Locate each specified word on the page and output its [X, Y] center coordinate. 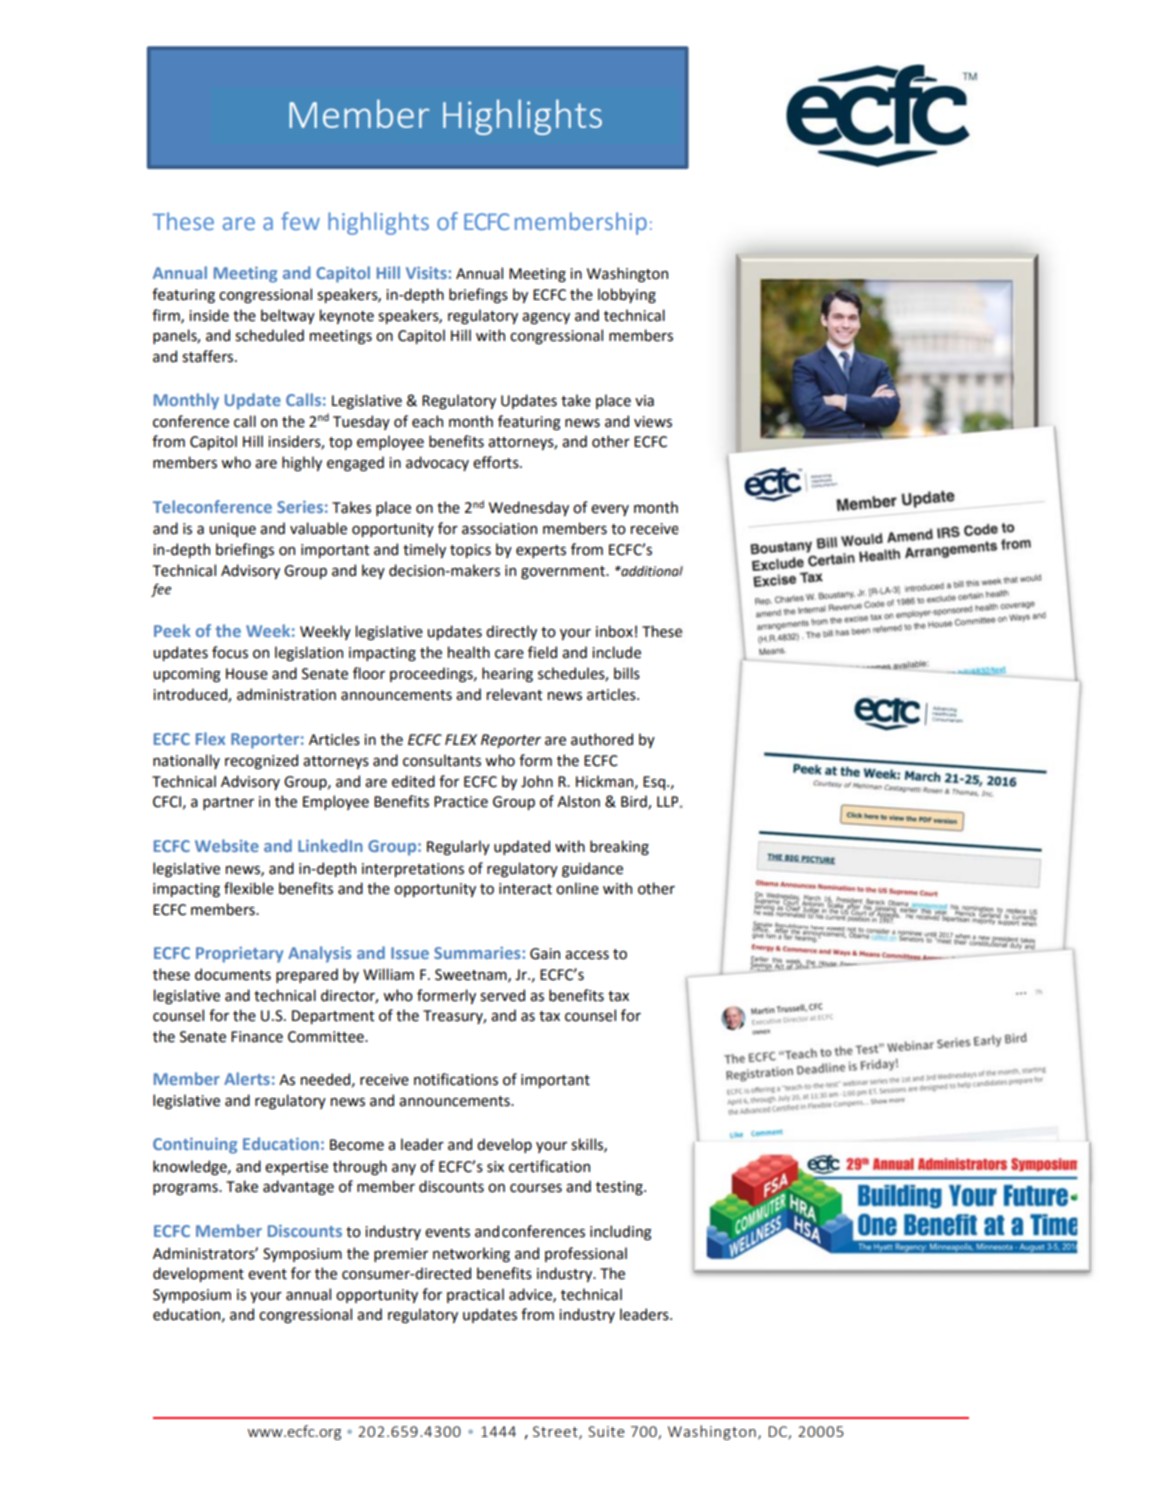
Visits [427, 273]
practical [475, 1295]
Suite [606, 1431]
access [587, 955]
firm [167, 316]
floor [369, 673]
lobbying [627, 295]
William [388, 974]
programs [186, 1189]
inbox [614, 631]
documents [233, 974]
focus [230, 652]
